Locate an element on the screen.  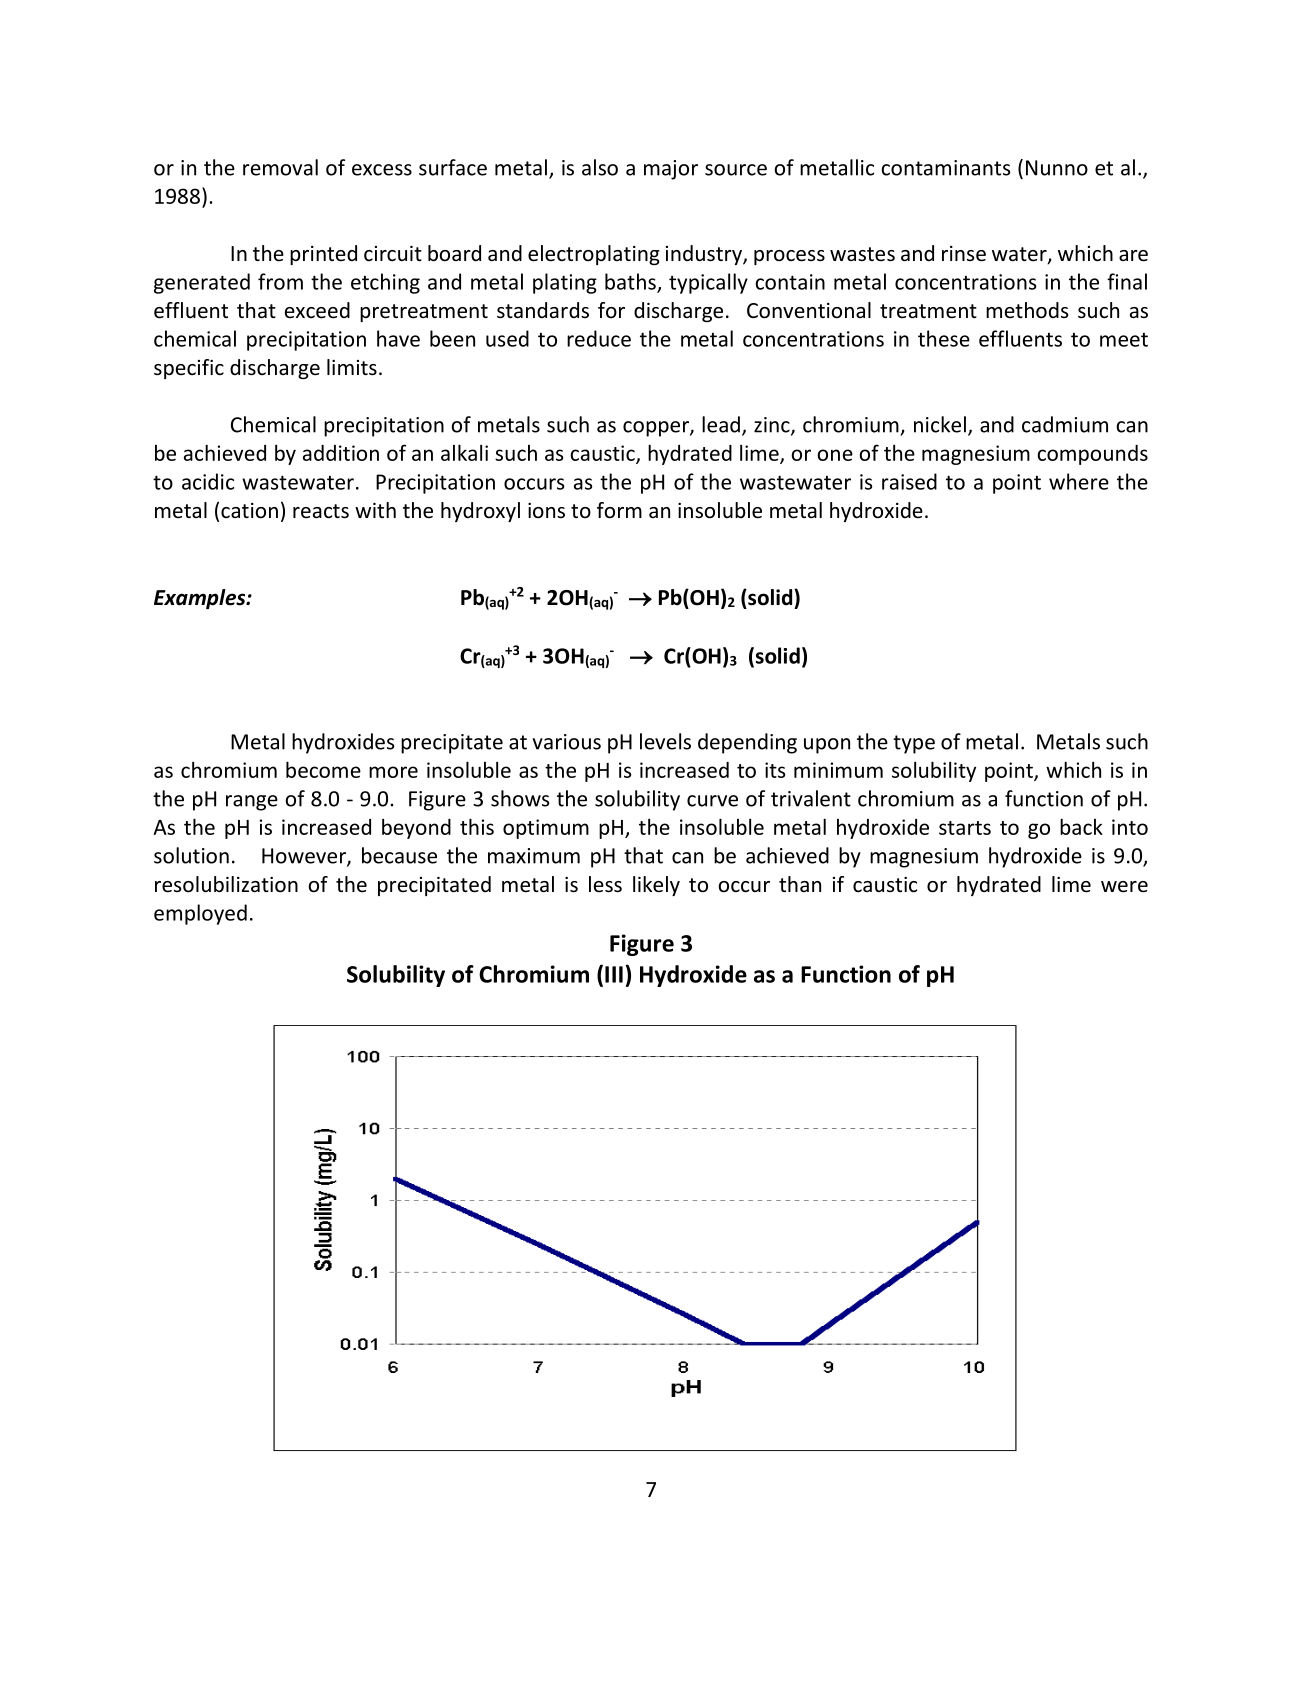
starts is located at coordinates (965, 828).
